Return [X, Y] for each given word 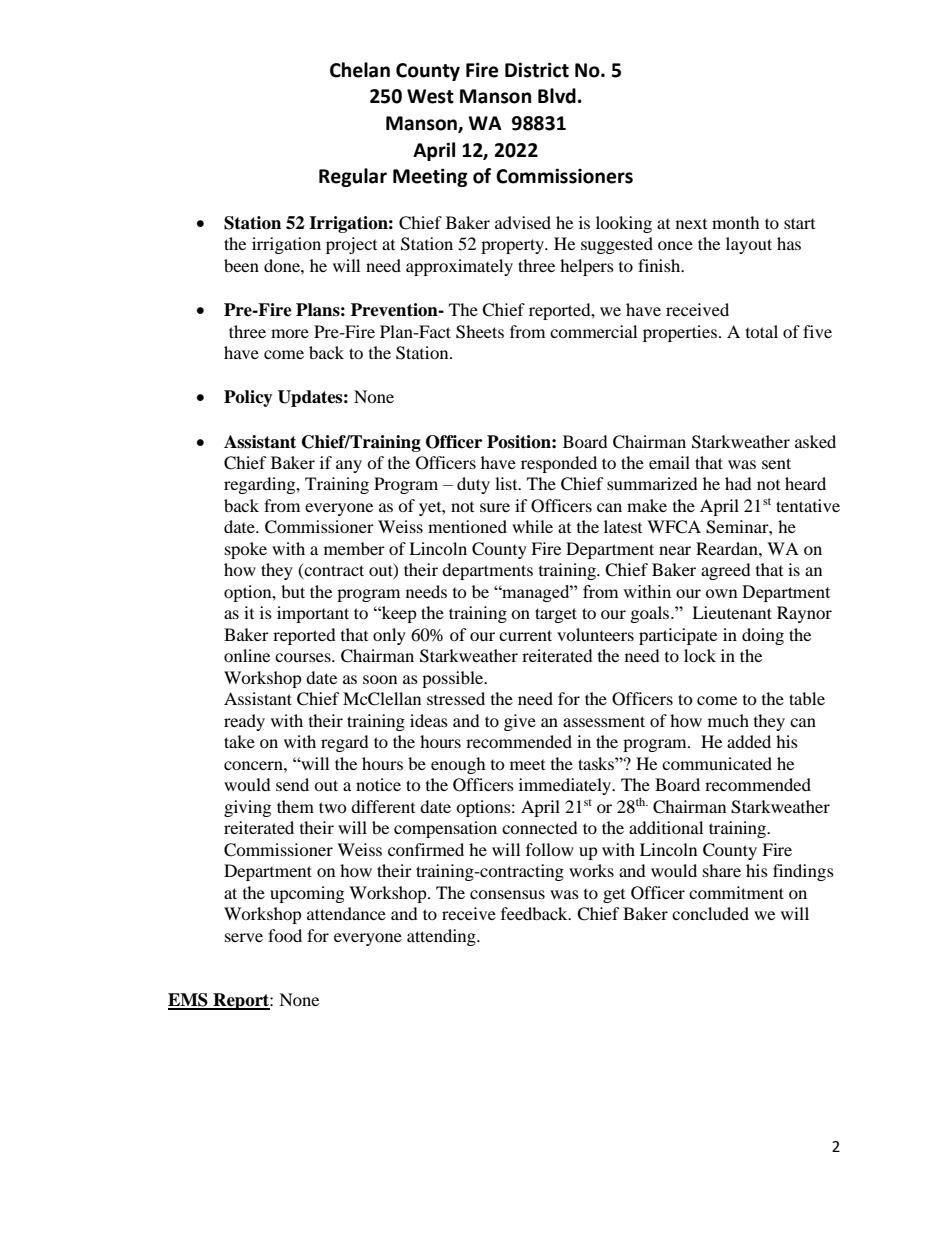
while [532, 526]
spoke [246, 550]
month [736, 222]
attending [442, 937]
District [537, 70]
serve [244, 937]
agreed [726, 571]
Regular [353, 177]
